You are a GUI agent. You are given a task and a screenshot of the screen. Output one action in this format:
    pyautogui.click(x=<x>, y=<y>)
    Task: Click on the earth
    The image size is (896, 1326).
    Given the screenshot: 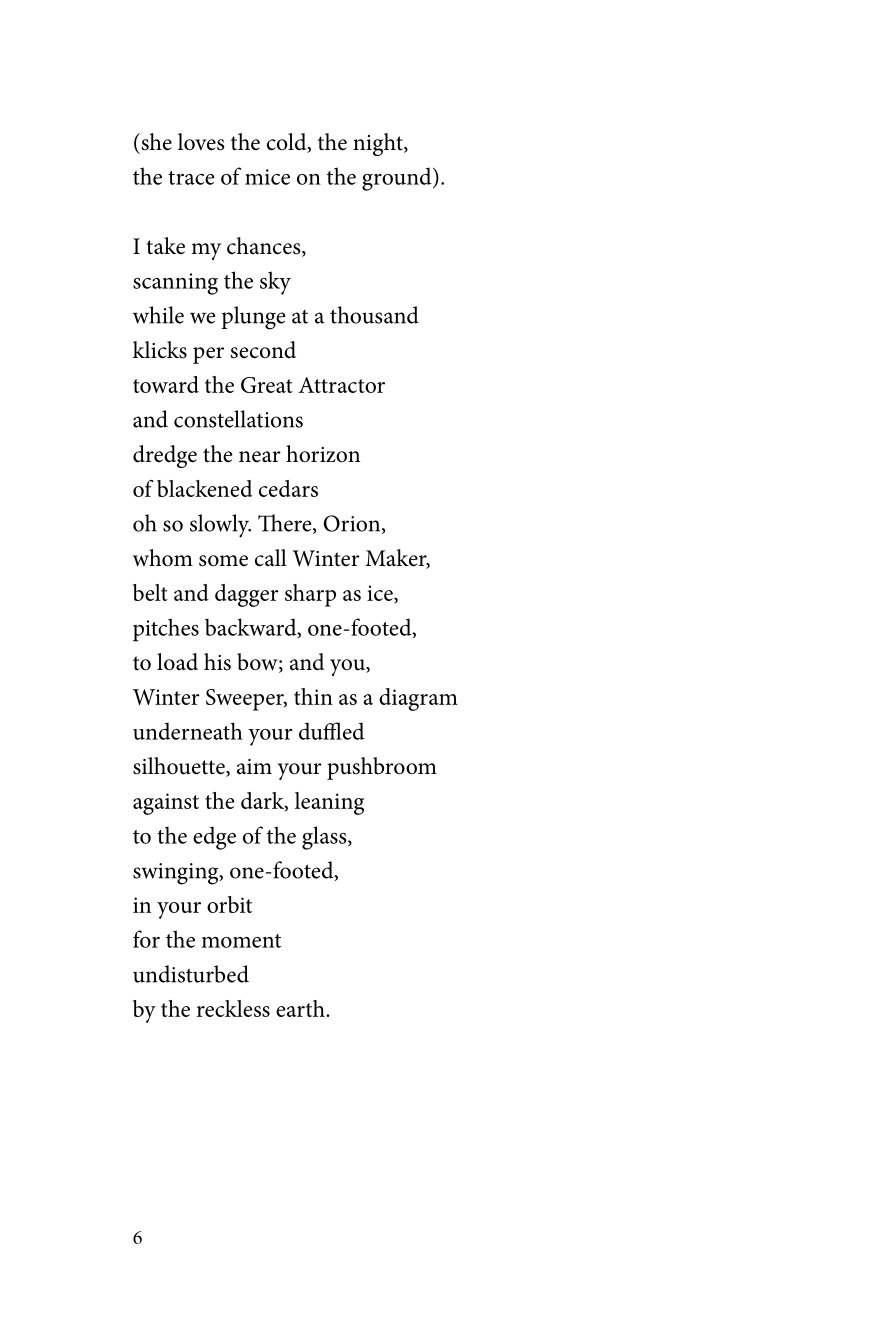 What is the action you would take?
    pyautogui.click(x=301, y=1008)
